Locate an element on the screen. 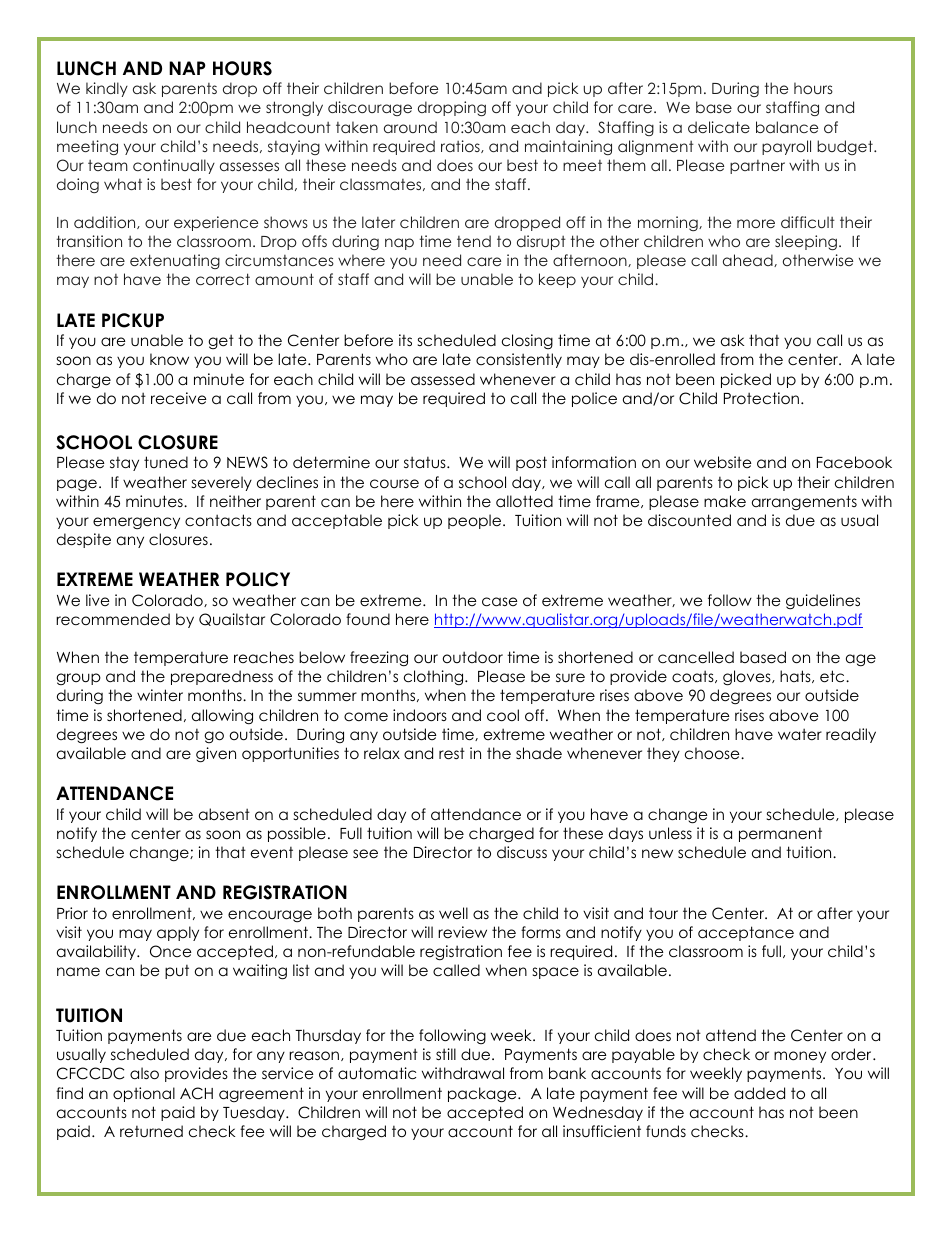 This screenshot has width=952, height=1233. website is located at coordinates (723, 462).
